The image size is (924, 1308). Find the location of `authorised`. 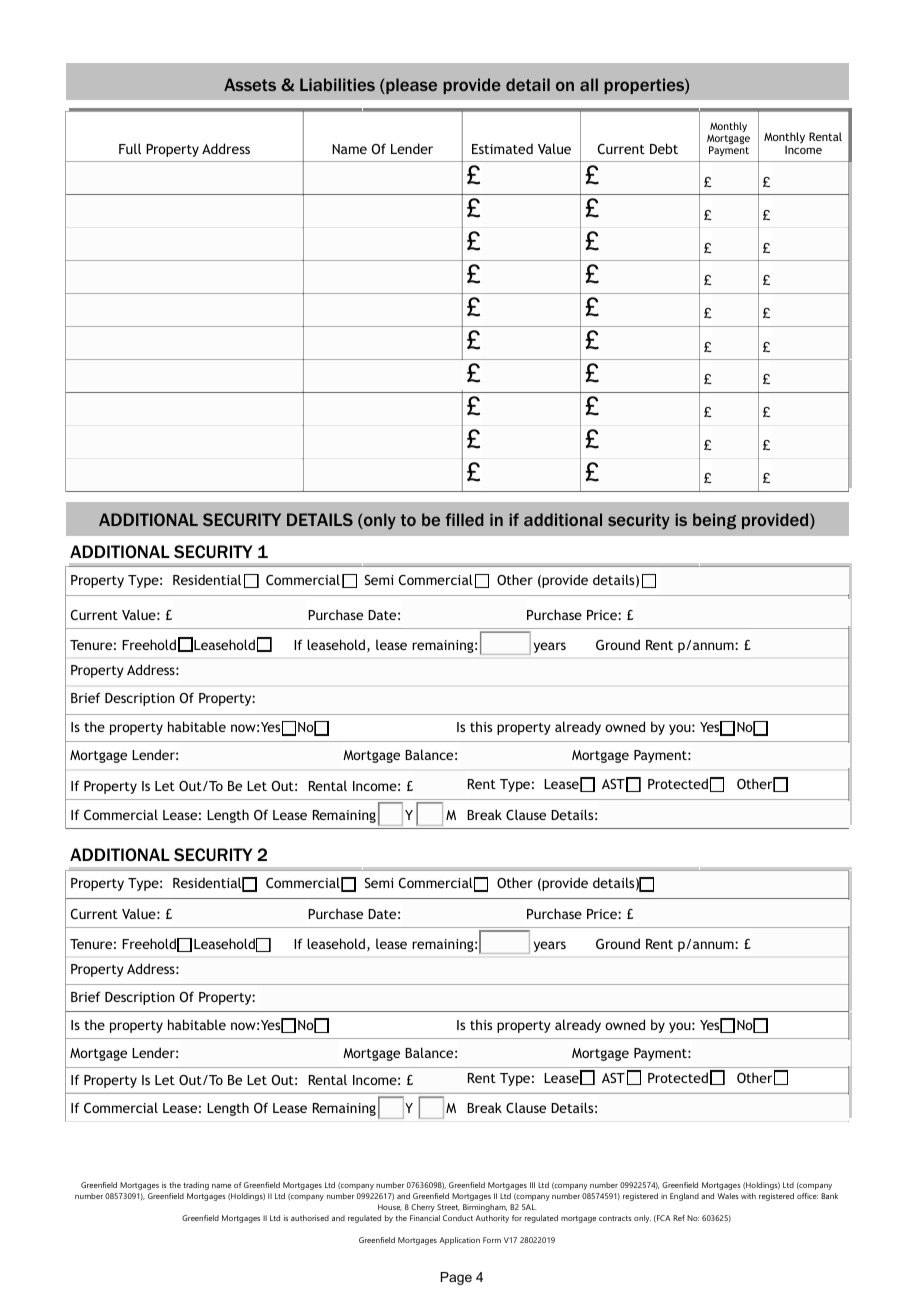

authorised is located at coordinates (310, 1218).
